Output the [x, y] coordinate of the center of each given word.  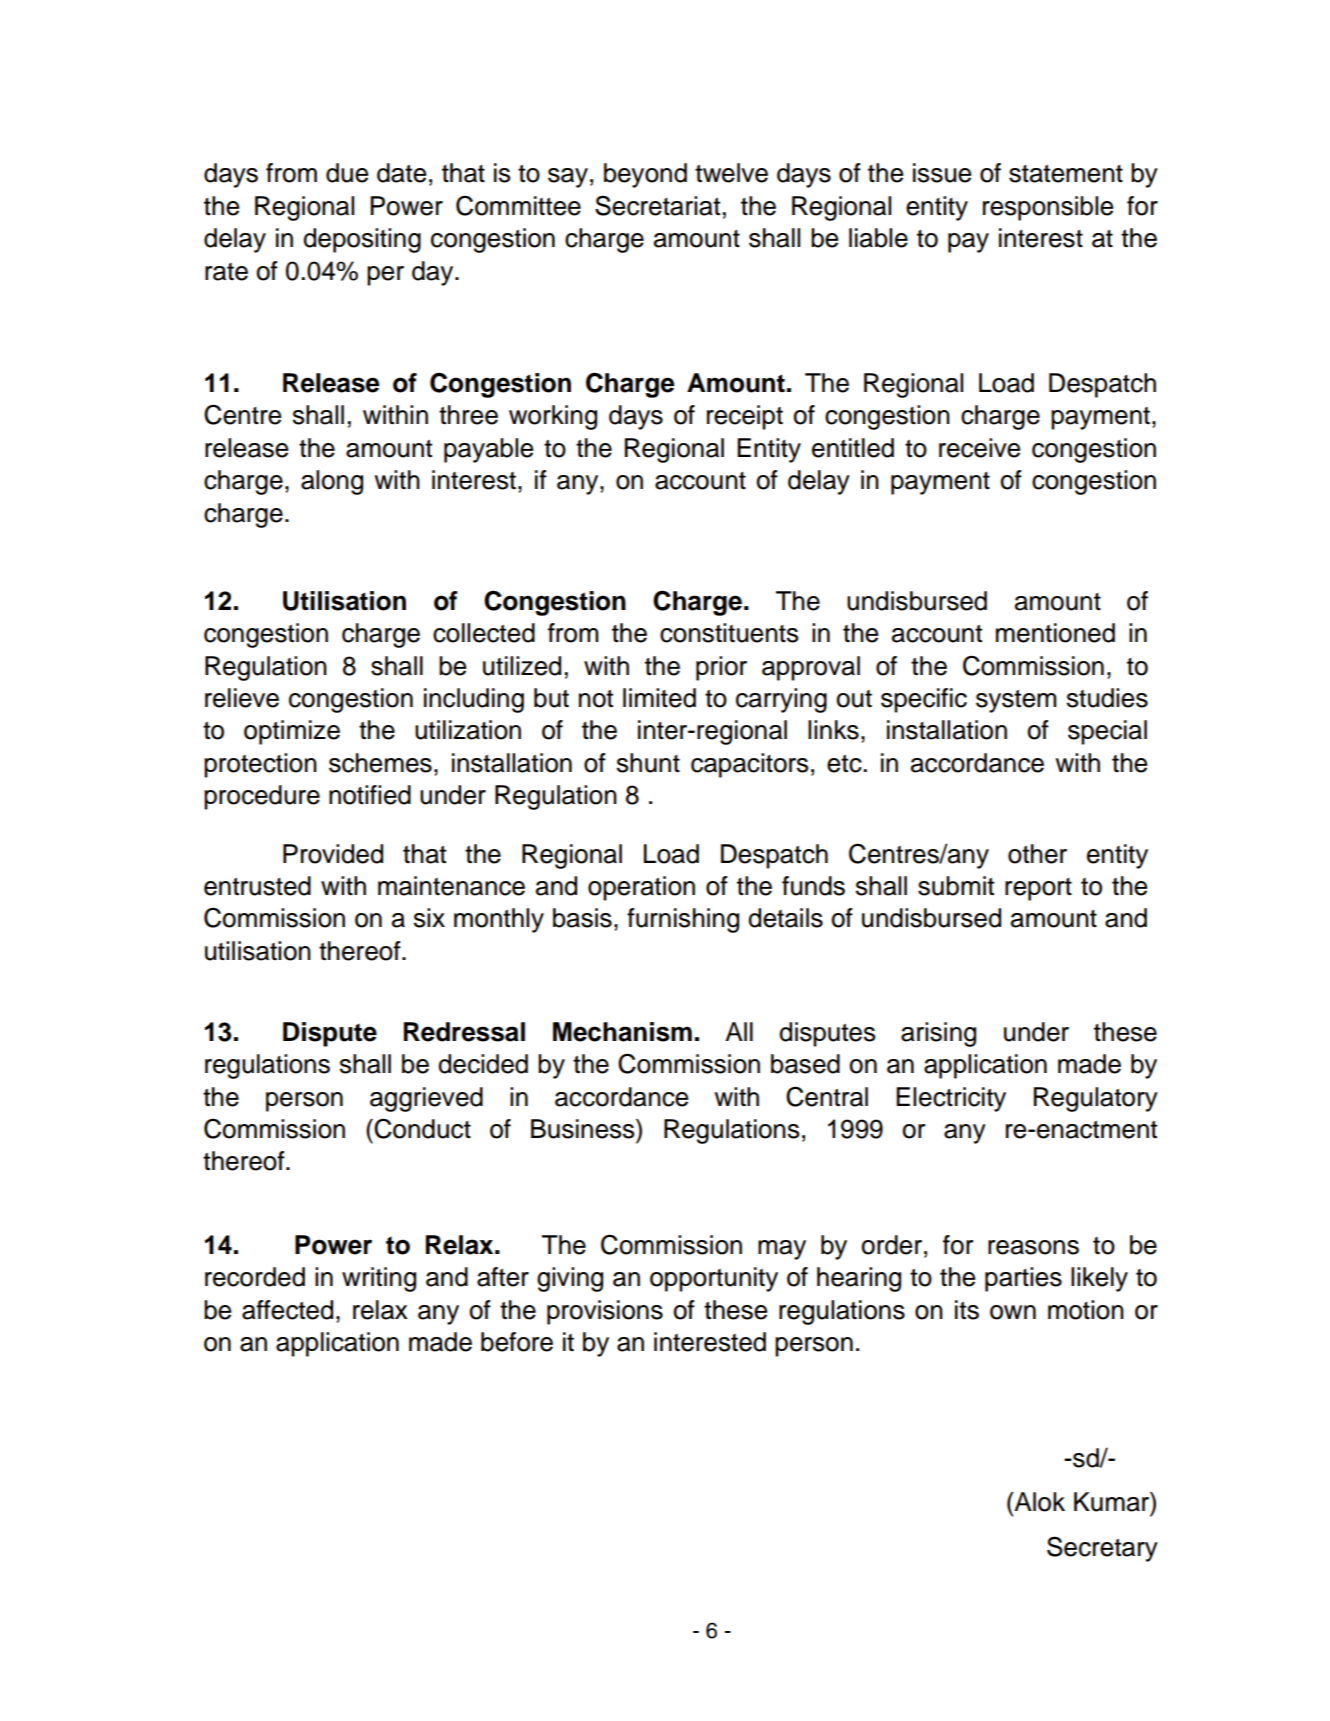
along [332, 482]
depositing [362, 240]
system [1016, 701]
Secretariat [657, 205]
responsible [1048, 208]
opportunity [714, 1279]
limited [659, 698]
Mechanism [622, 1032]
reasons [1033, 1247]
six [429, 918]
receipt [745, 417]
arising [938, 1034]
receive [979, 448]
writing [379, 1279]
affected [287, 1310]
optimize [292, 732]
